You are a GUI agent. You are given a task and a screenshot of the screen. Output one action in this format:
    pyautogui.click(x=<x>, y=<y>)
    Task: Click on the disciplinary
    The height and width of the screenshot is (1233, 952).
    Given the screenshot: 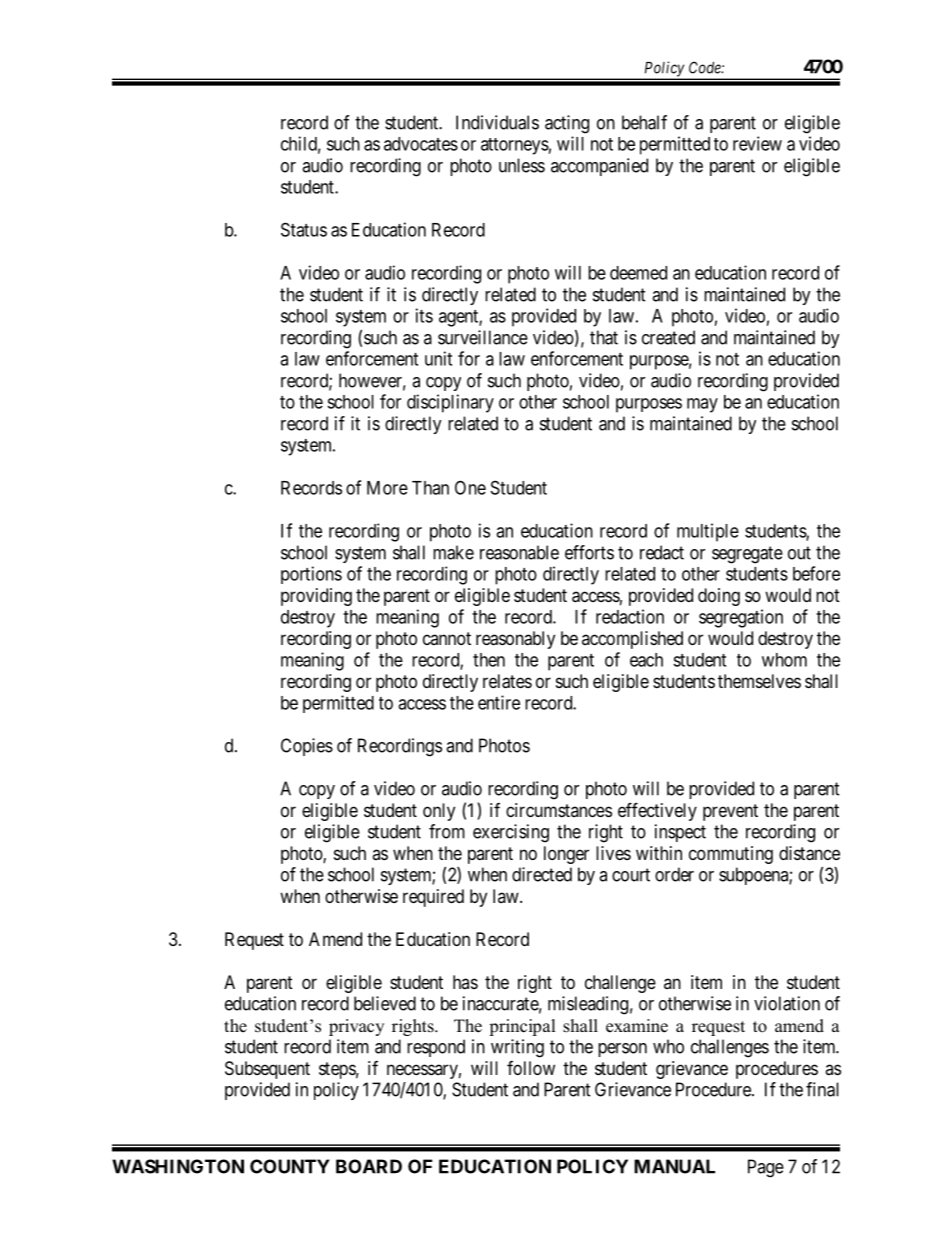 What is the action you would take?
    pyautogui.click(x=450, y=403)
